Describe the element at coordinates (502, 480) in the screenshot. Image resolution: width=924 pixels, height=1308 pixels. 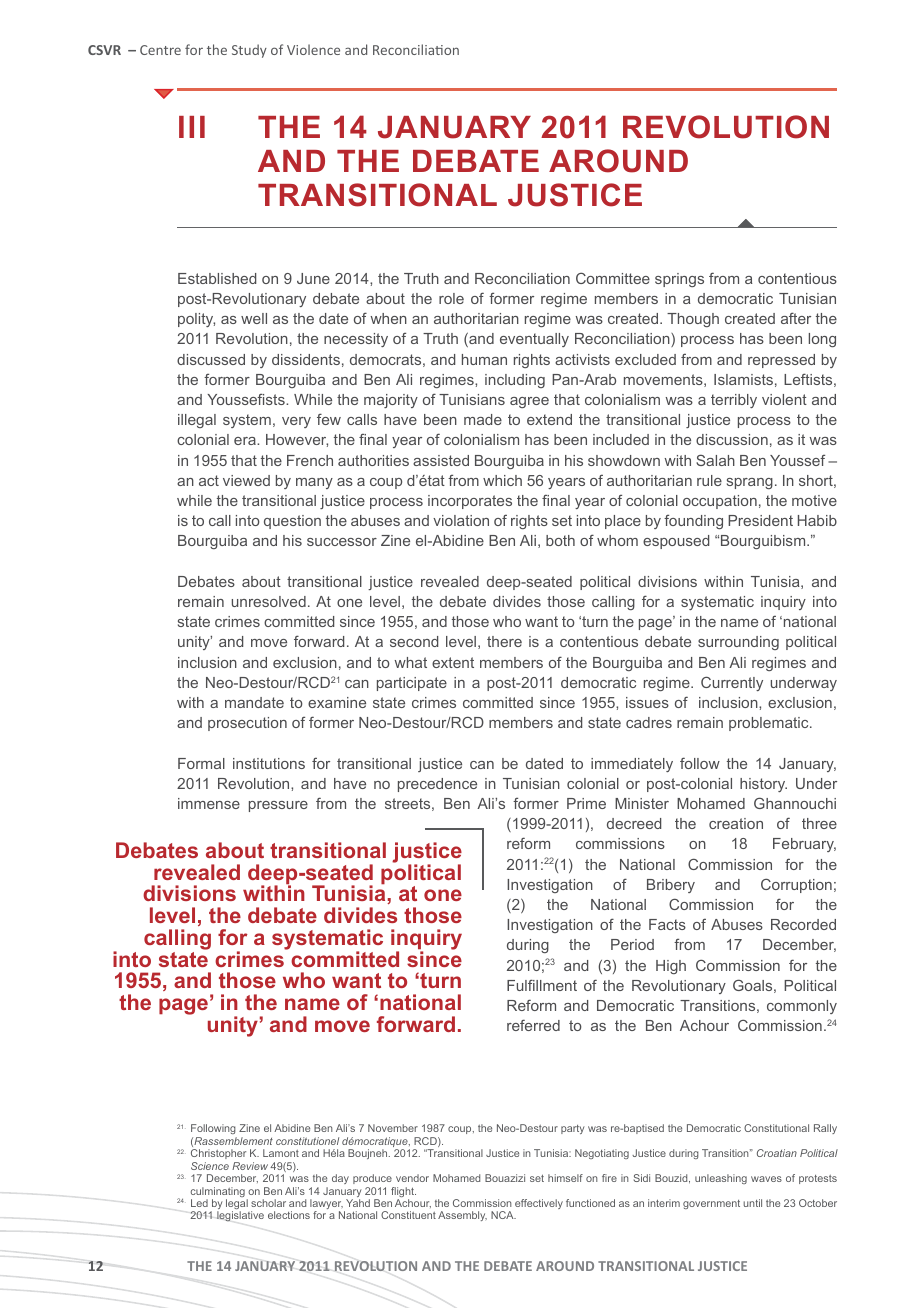
I see `which` at that location.
